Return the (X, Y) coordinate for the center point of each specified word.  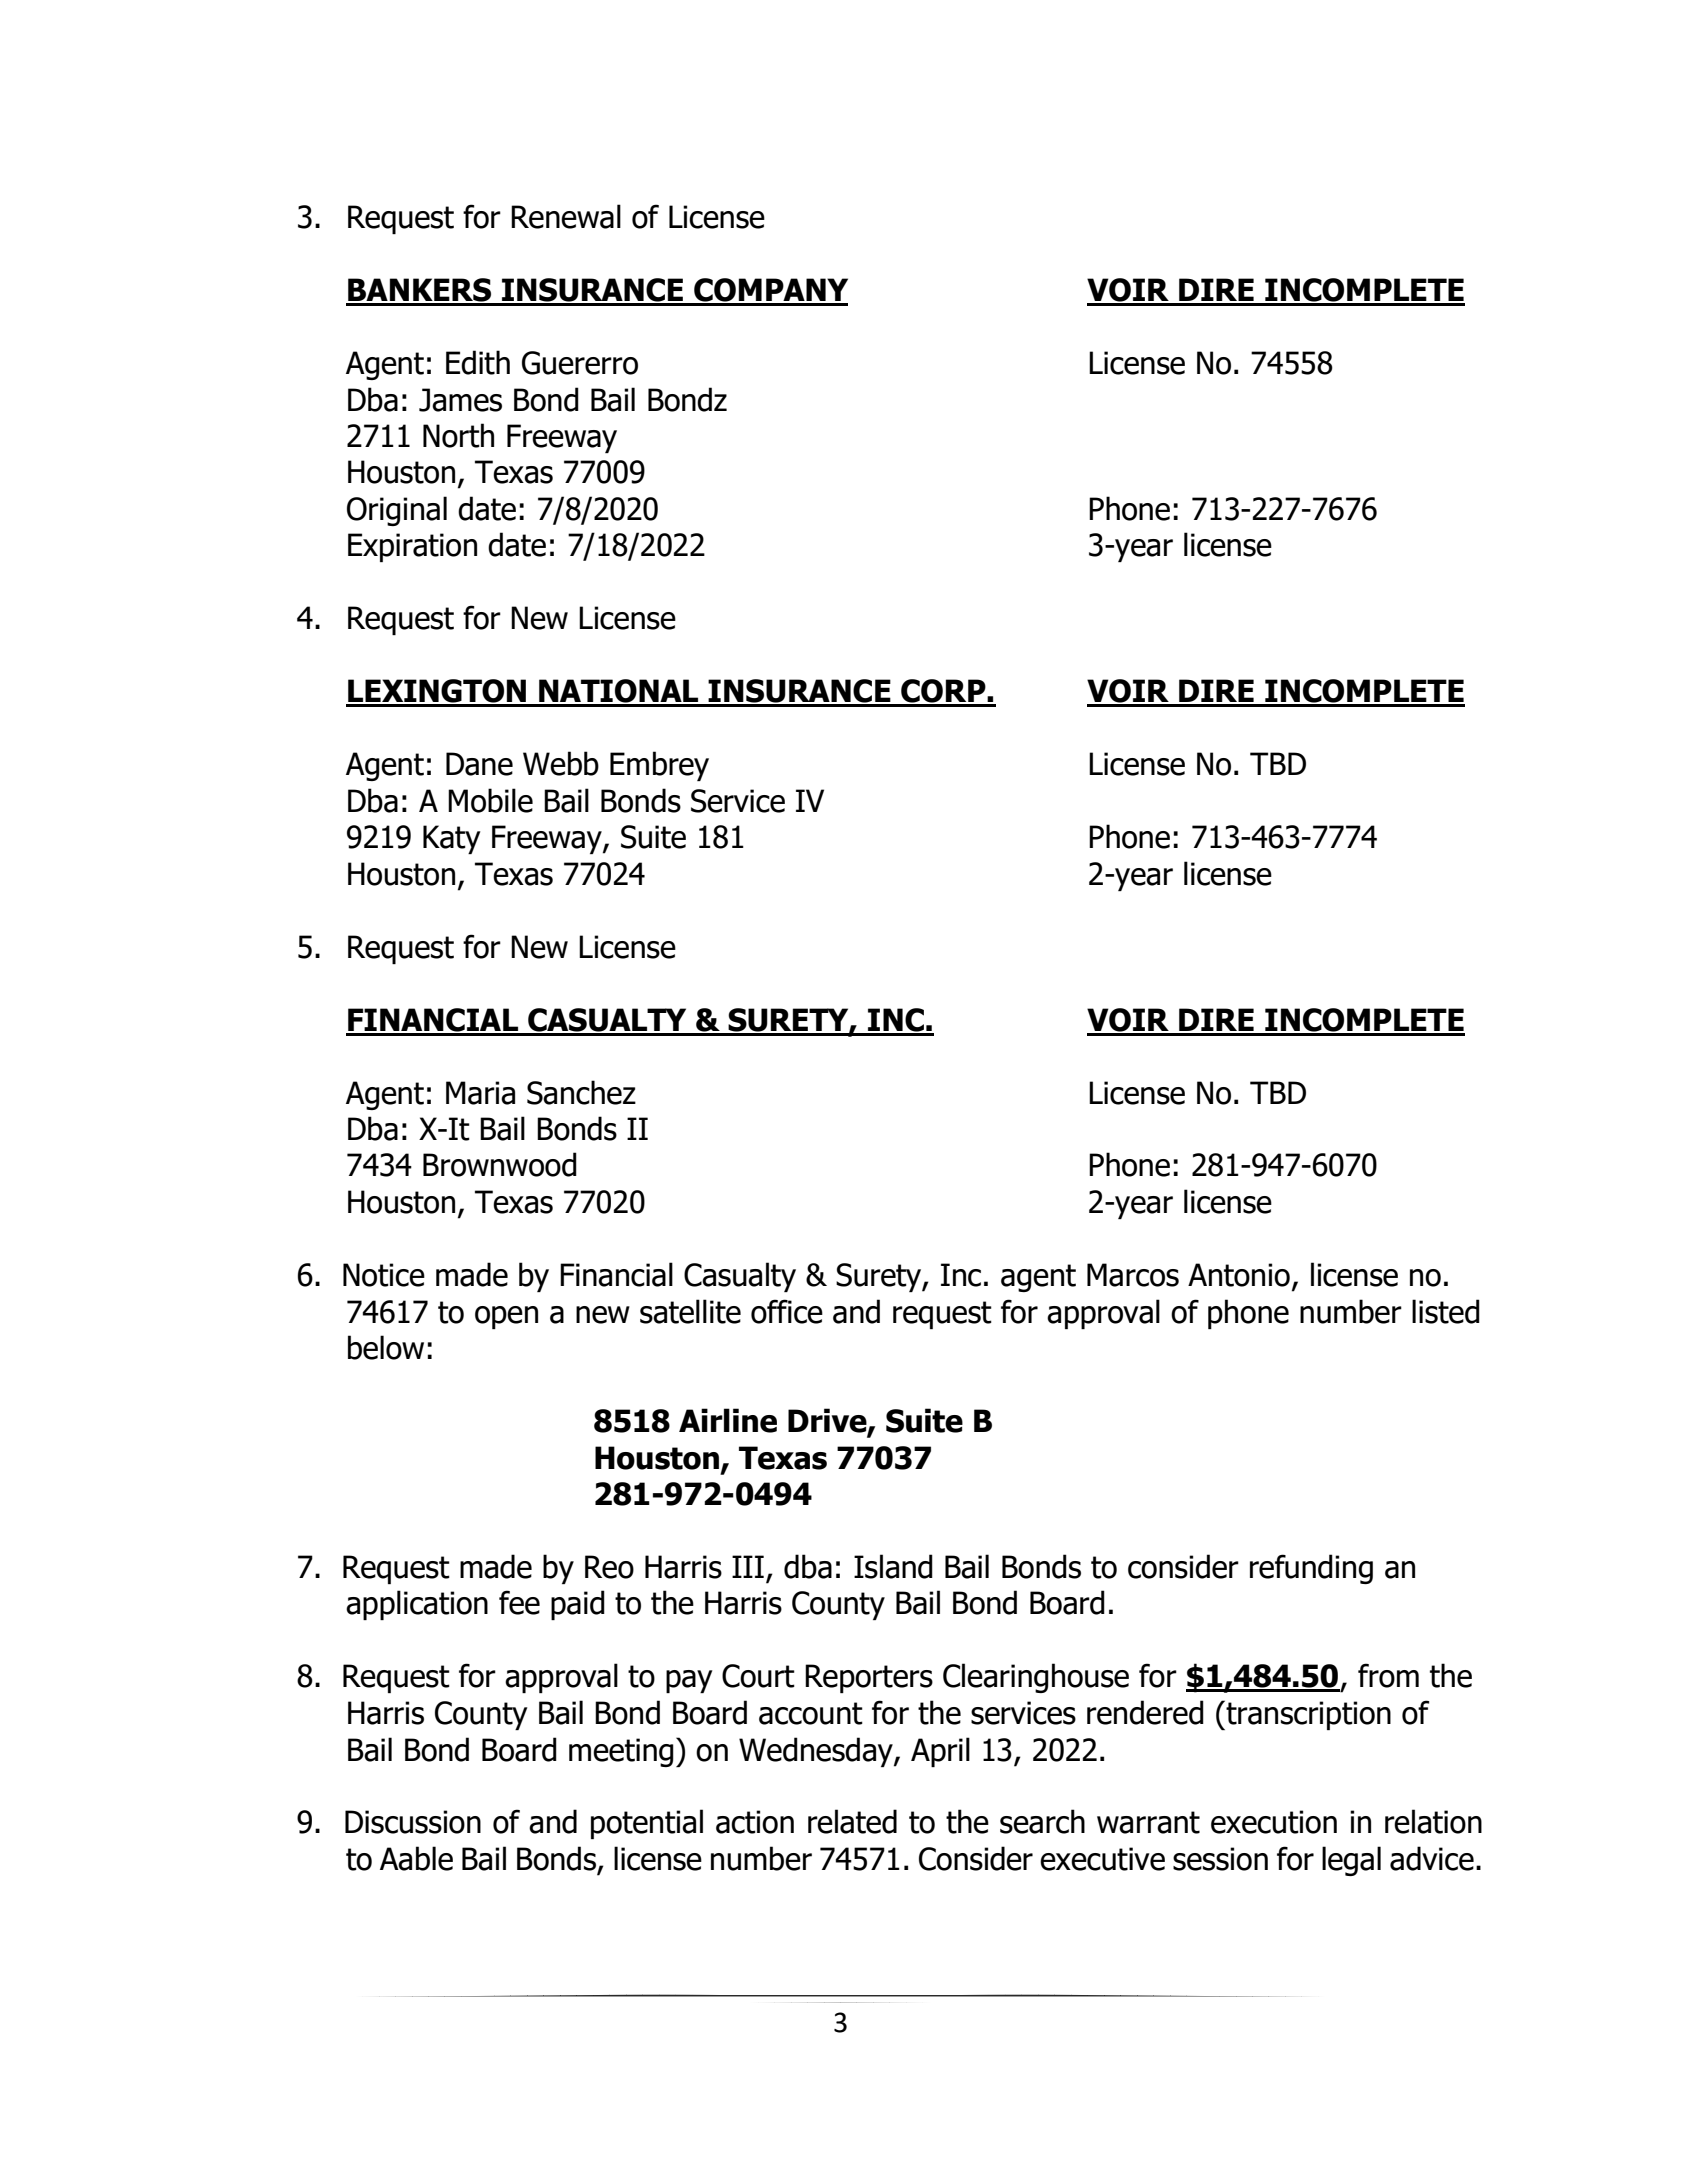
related (852, 1821)
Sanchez (581, 1092)
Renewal (566, 216)
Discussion (413, 1822)
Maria (480, 1093)
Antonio (1239, 1275)
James (460, 400)
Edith (478, 362)
